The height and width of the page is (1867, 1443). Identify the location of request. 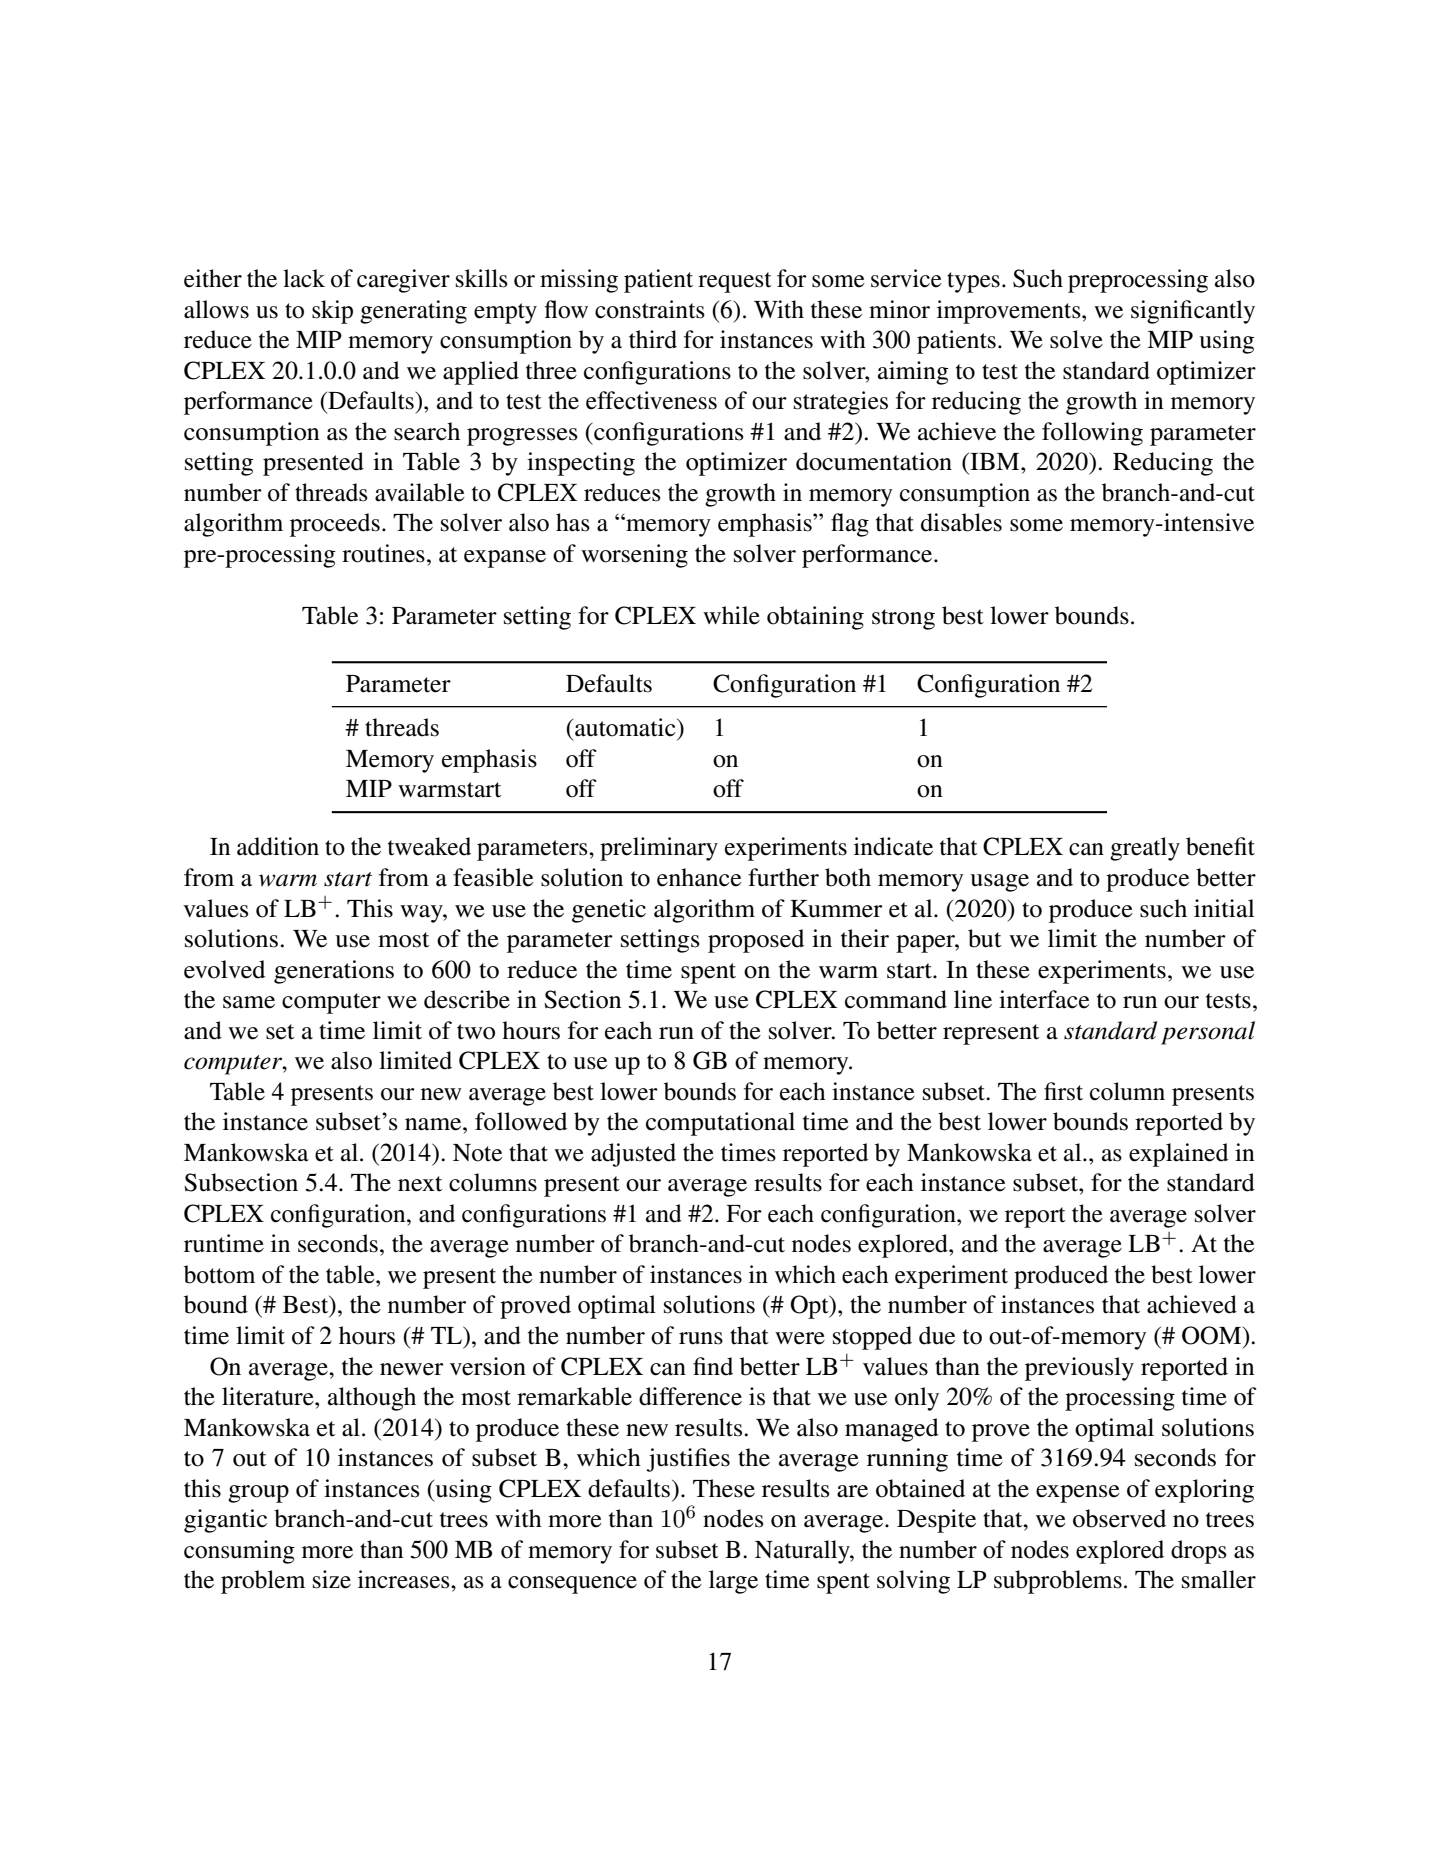
(735, 282).
